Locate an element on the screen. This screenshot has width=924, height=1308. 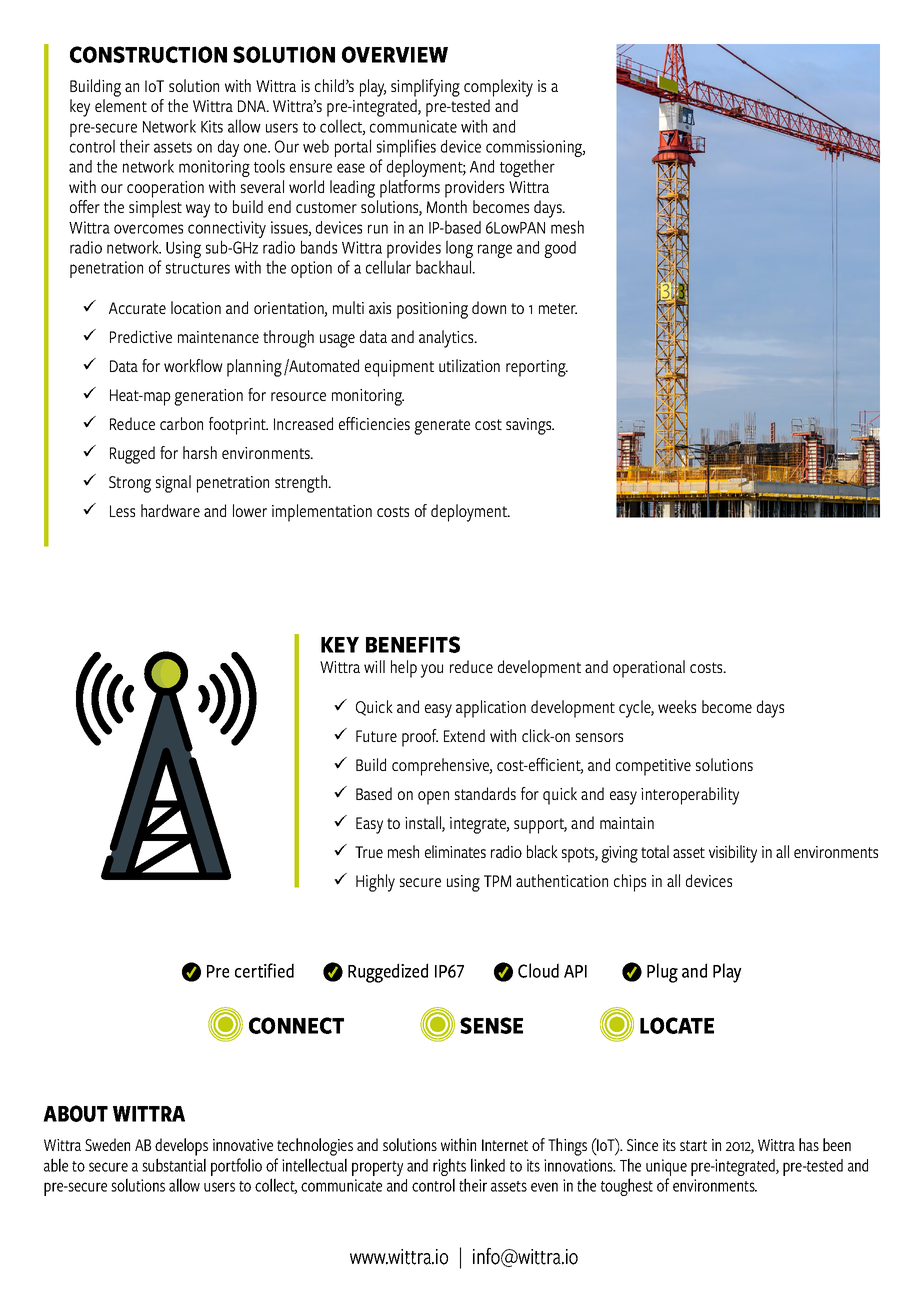
BENEFITS is located at coordinates (413, 644).
